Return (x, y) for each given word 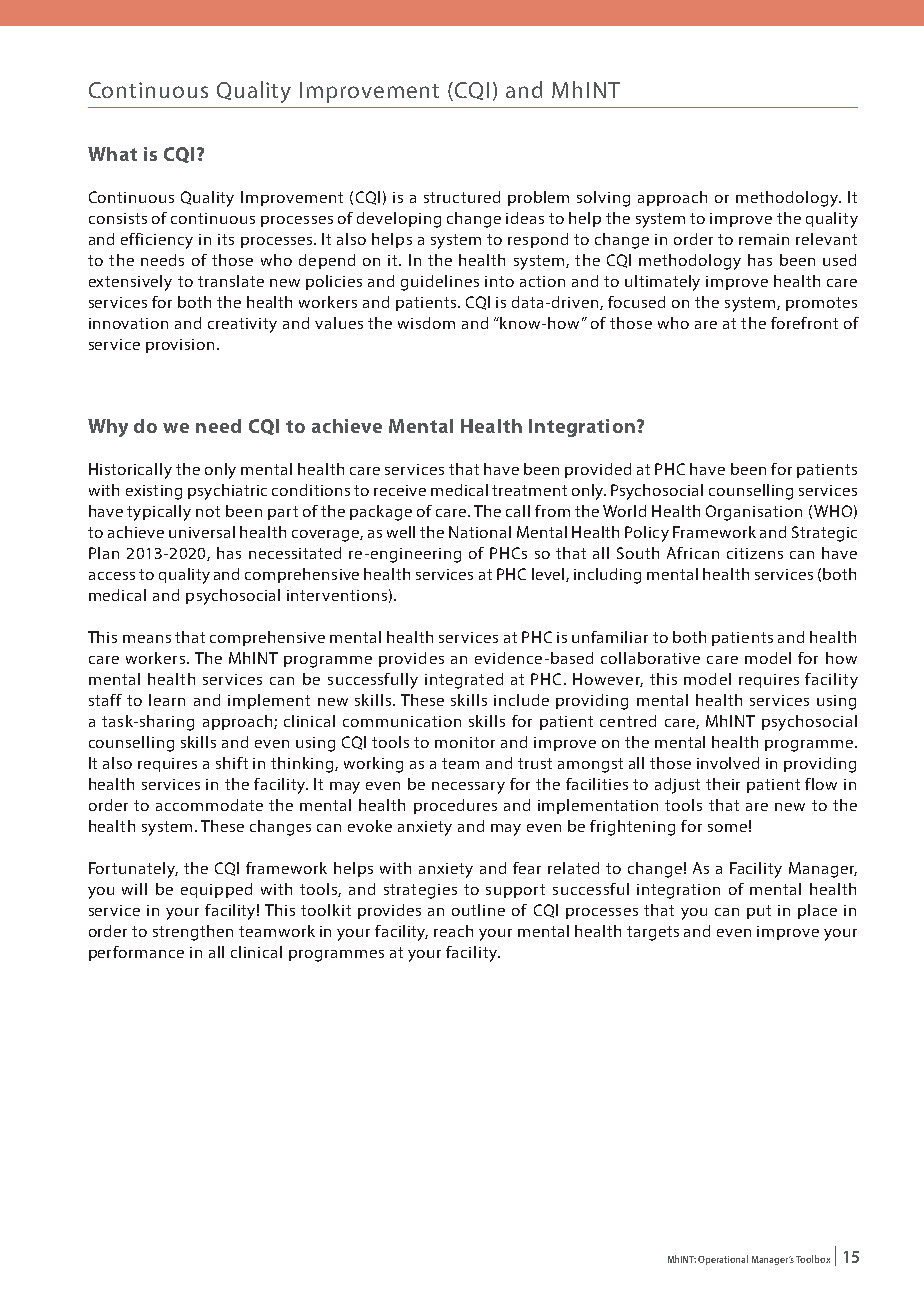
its (226, 239)
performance (136, 953)
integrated (464, 681)
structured (462, 197)
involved (728, 763)
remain (764, 239)
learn (167, 700)
